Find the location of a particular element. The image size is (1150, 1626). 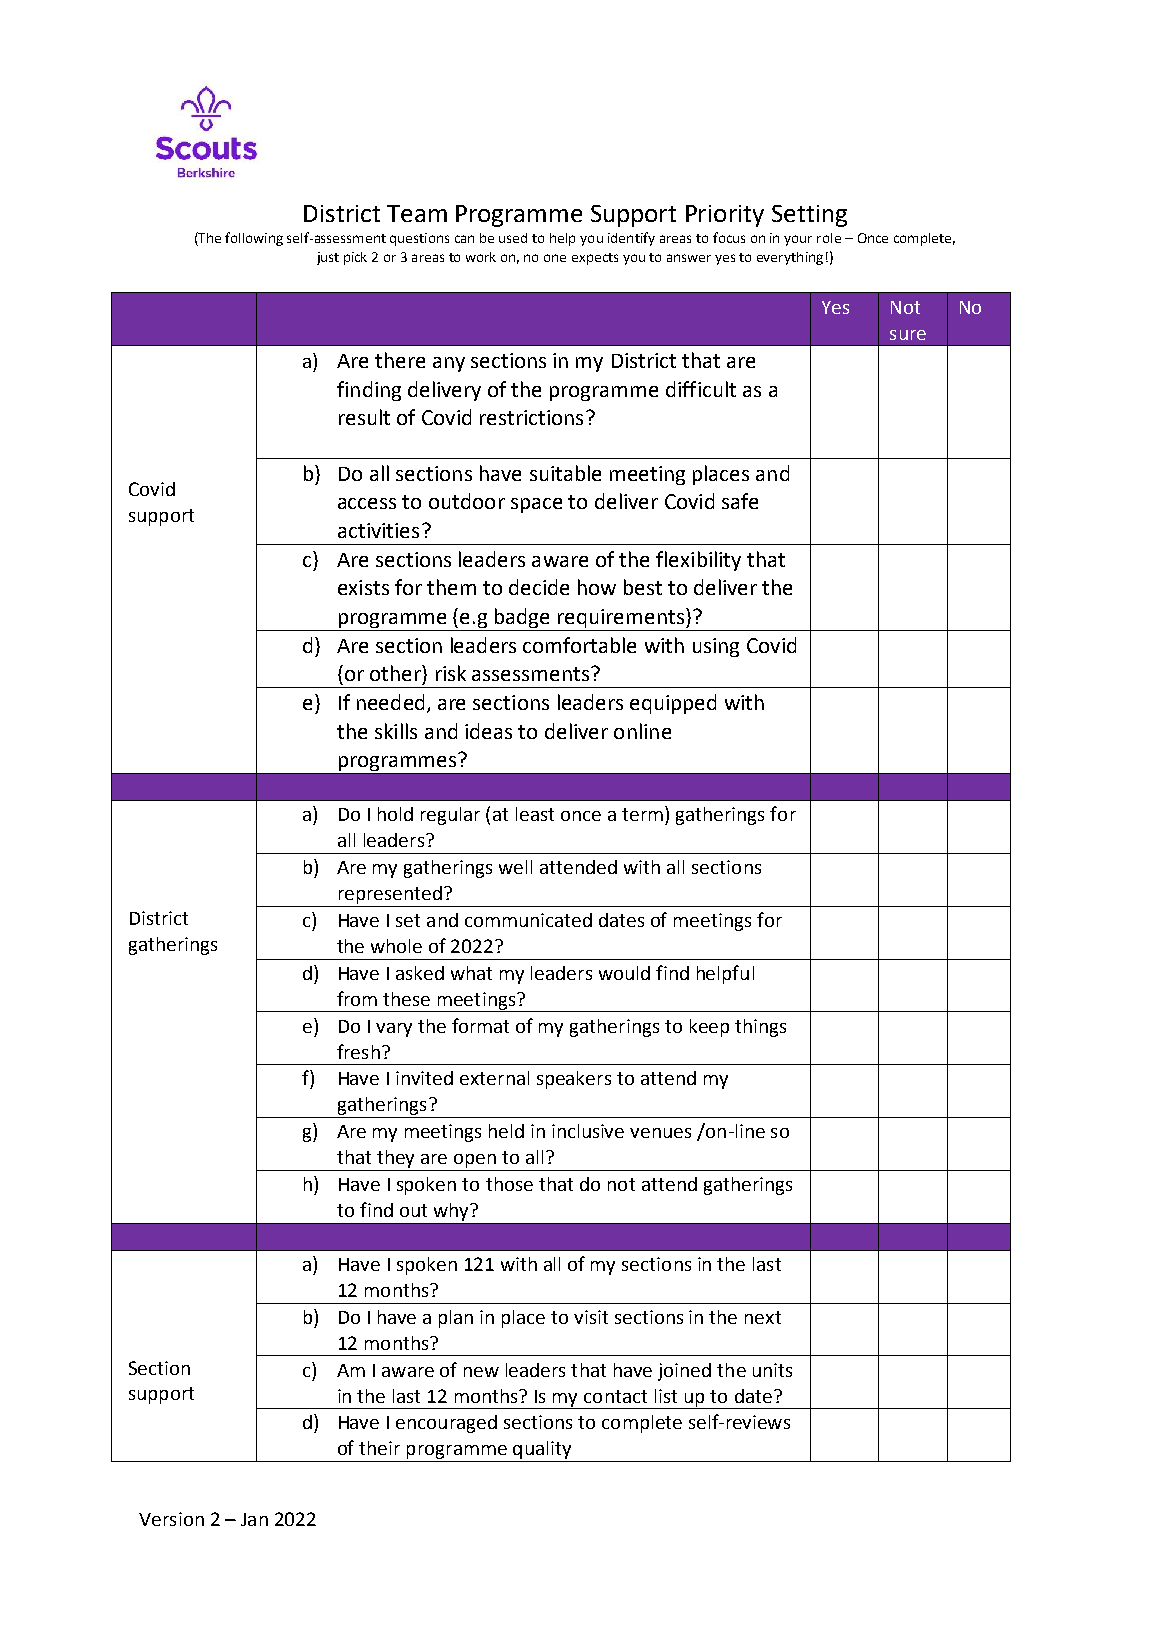

role is located at coordinates (829, 238).
